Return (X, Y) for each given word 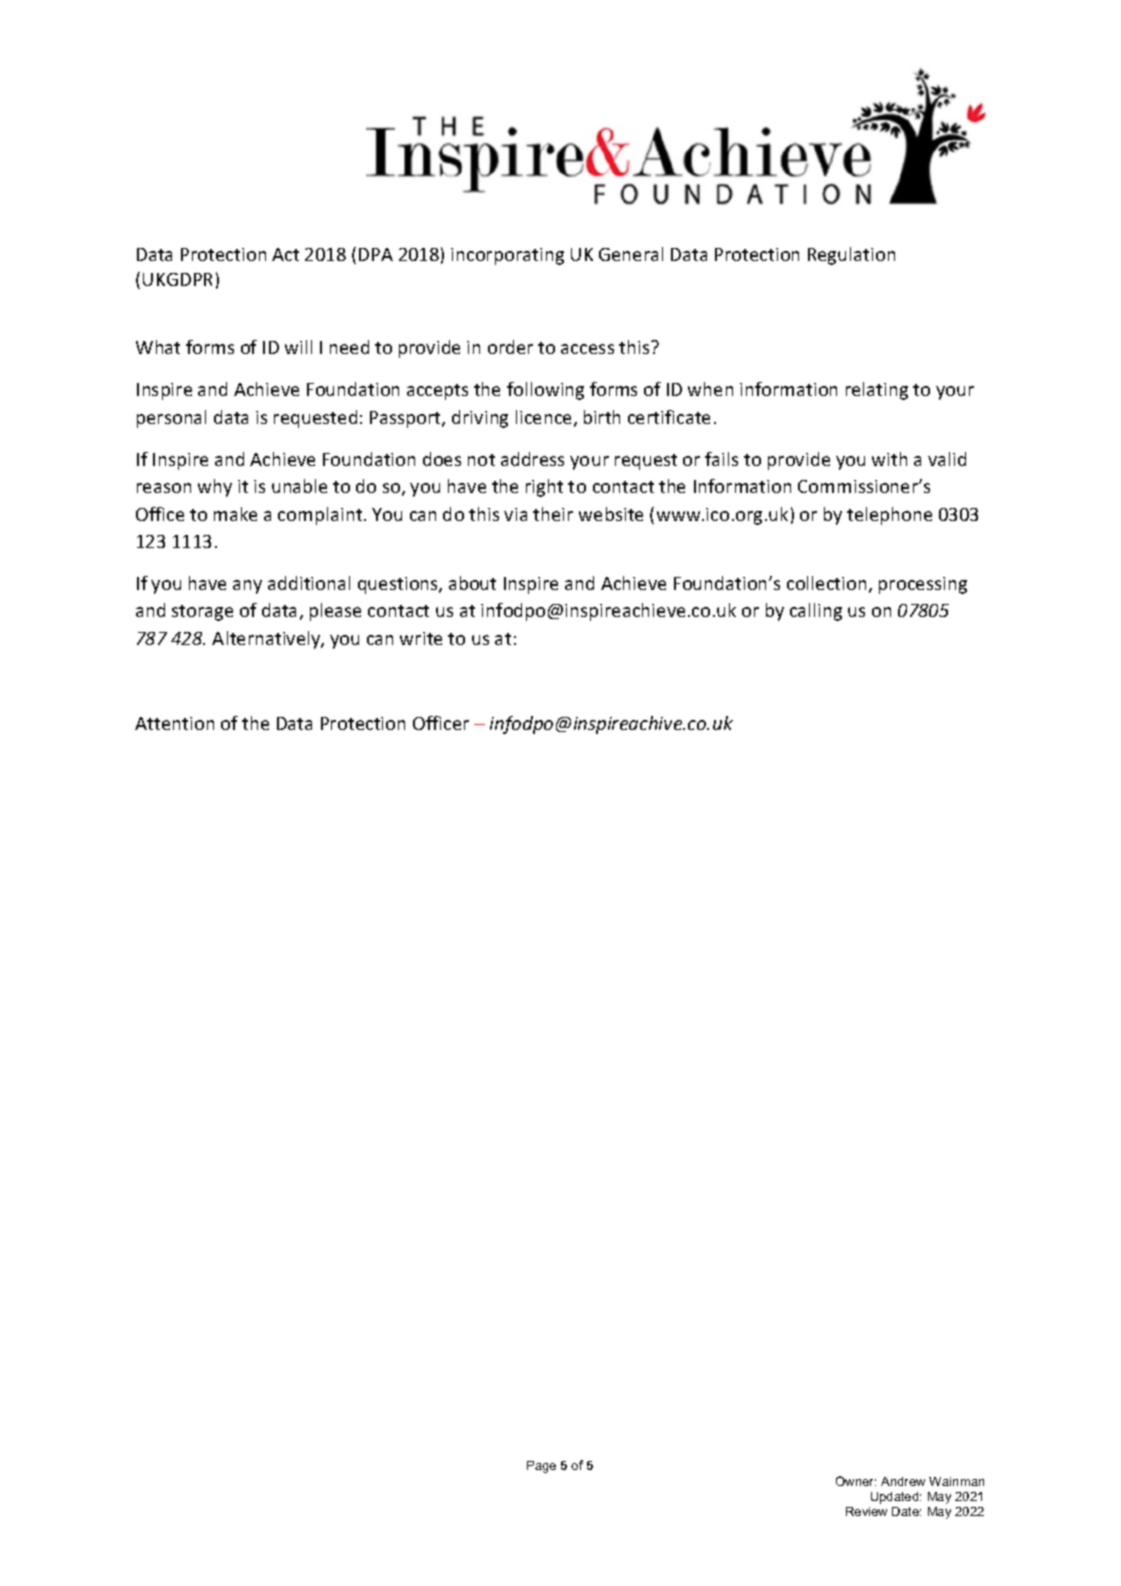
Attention (174, 723)
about (472, 583)
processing (923, 585)
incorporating (507, 256)
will (298, 347)
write (421, 638)
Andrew (903, 1481)
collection (826, 583)
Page (541, 1467)
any (247, 587)
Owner (856, 1481)
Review (866, 1511)
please (335, 612)
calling (816, 612)
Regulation (851, 256)
